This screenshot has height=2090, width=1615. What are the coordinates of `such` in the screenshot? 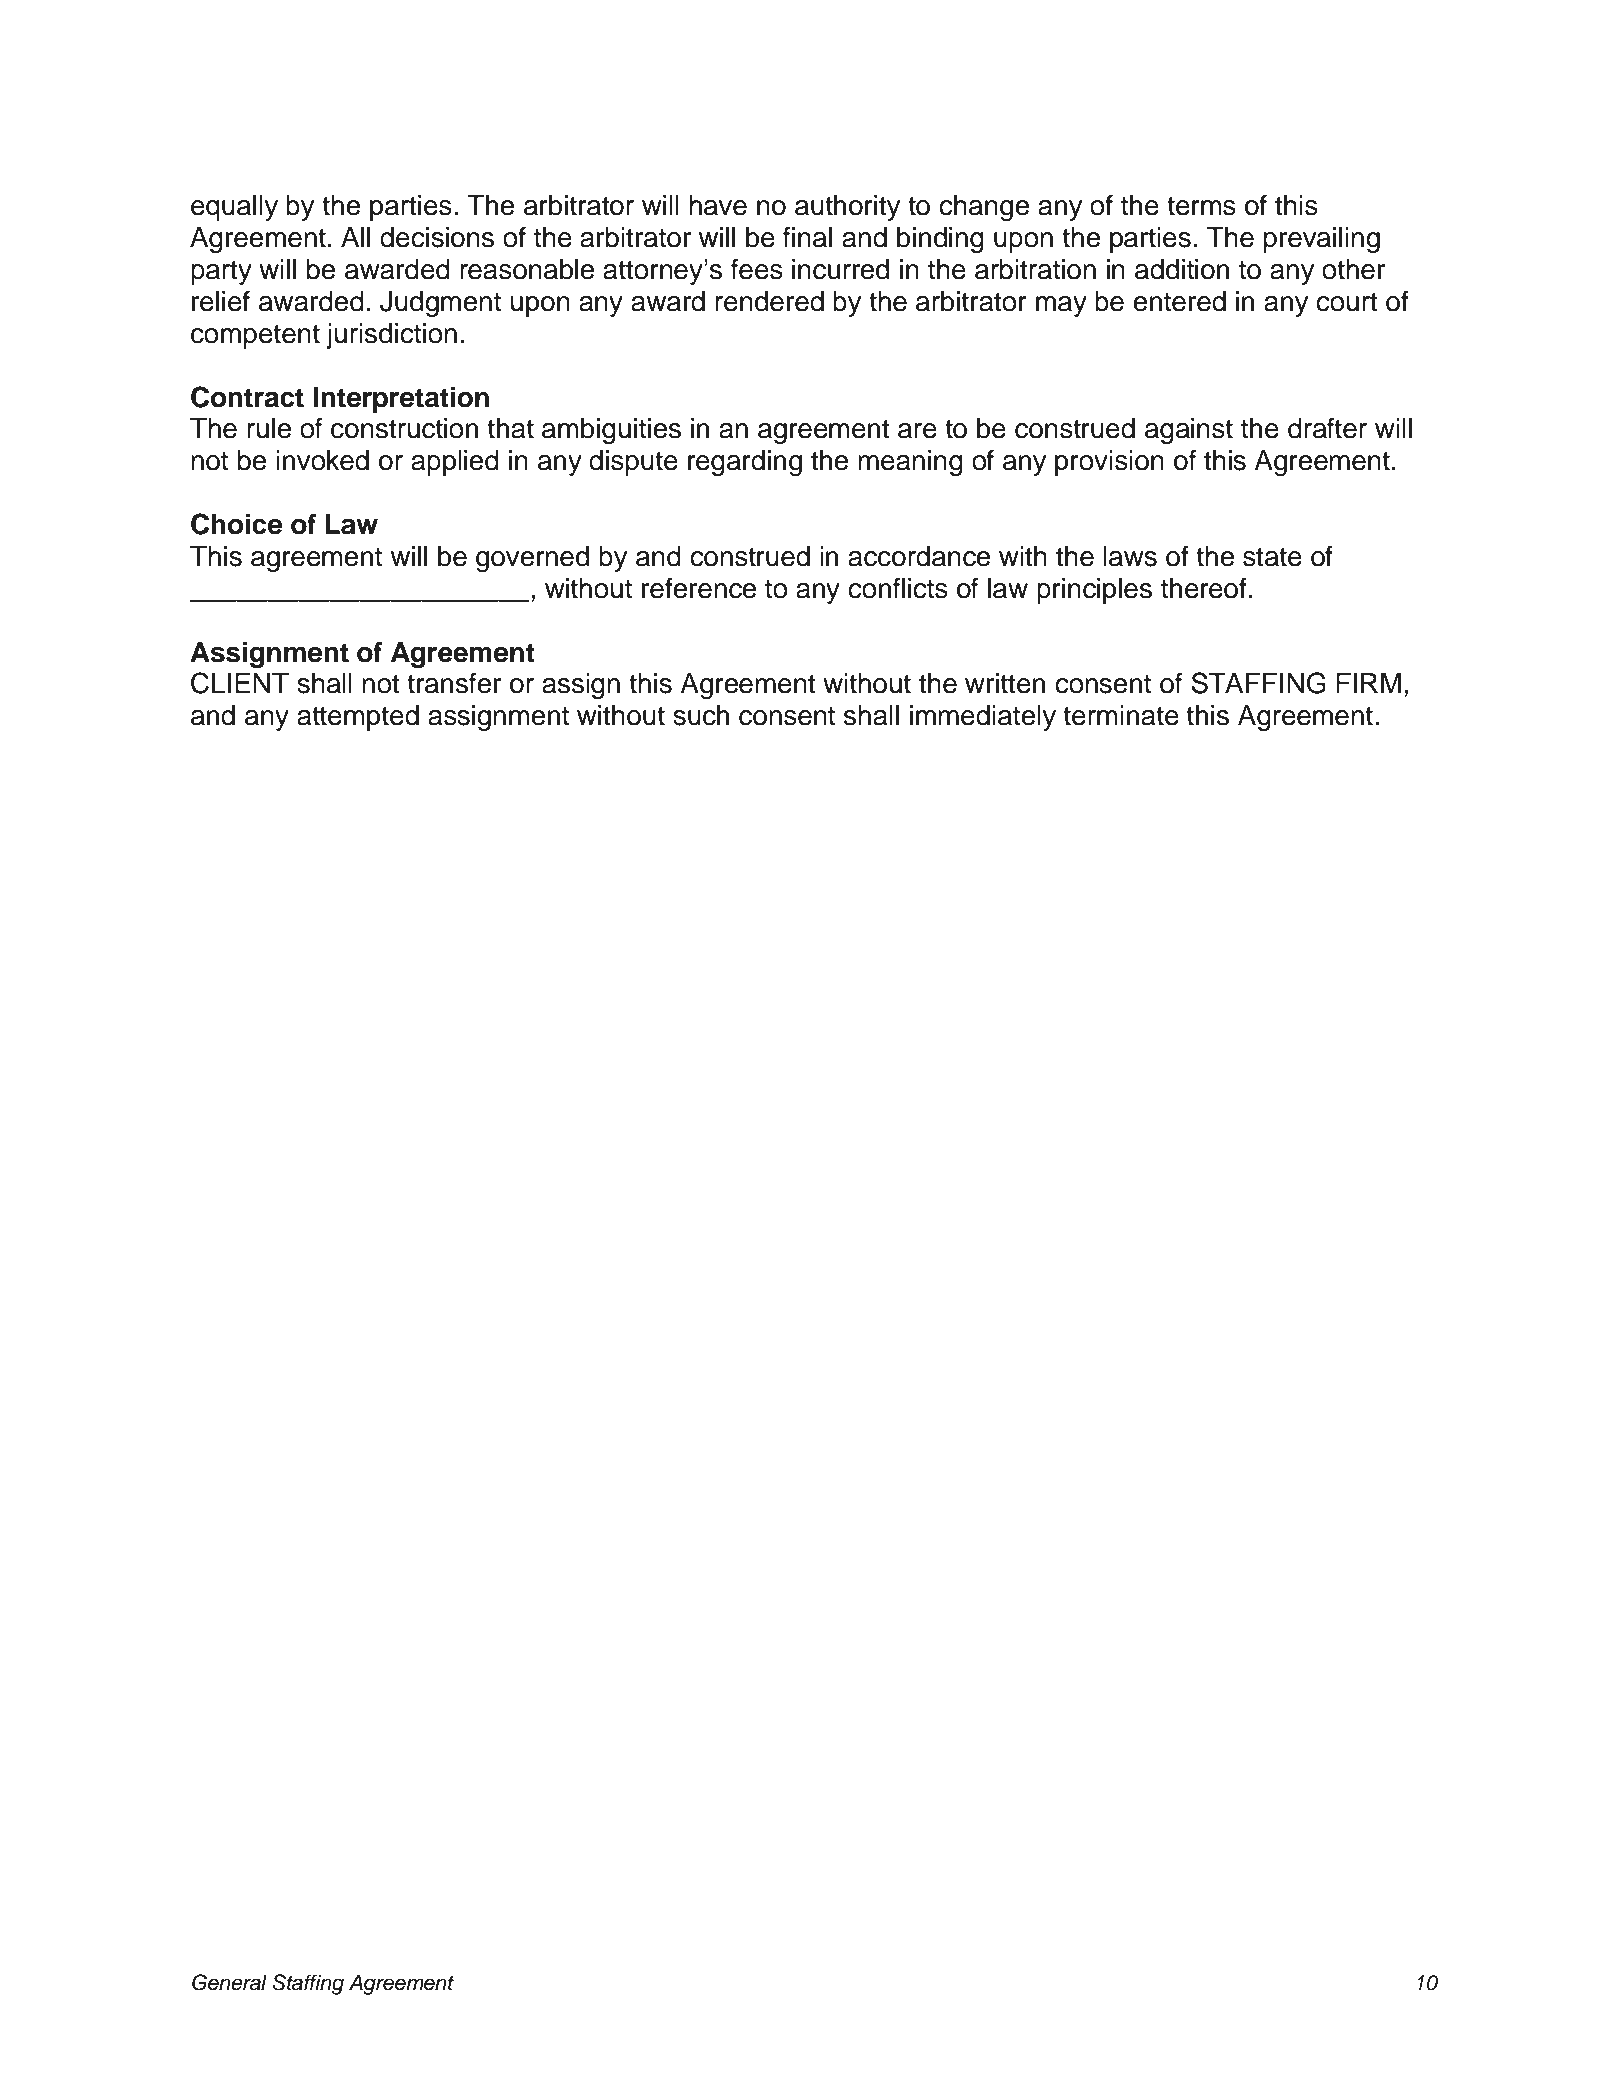 It's located at (701, 715).
